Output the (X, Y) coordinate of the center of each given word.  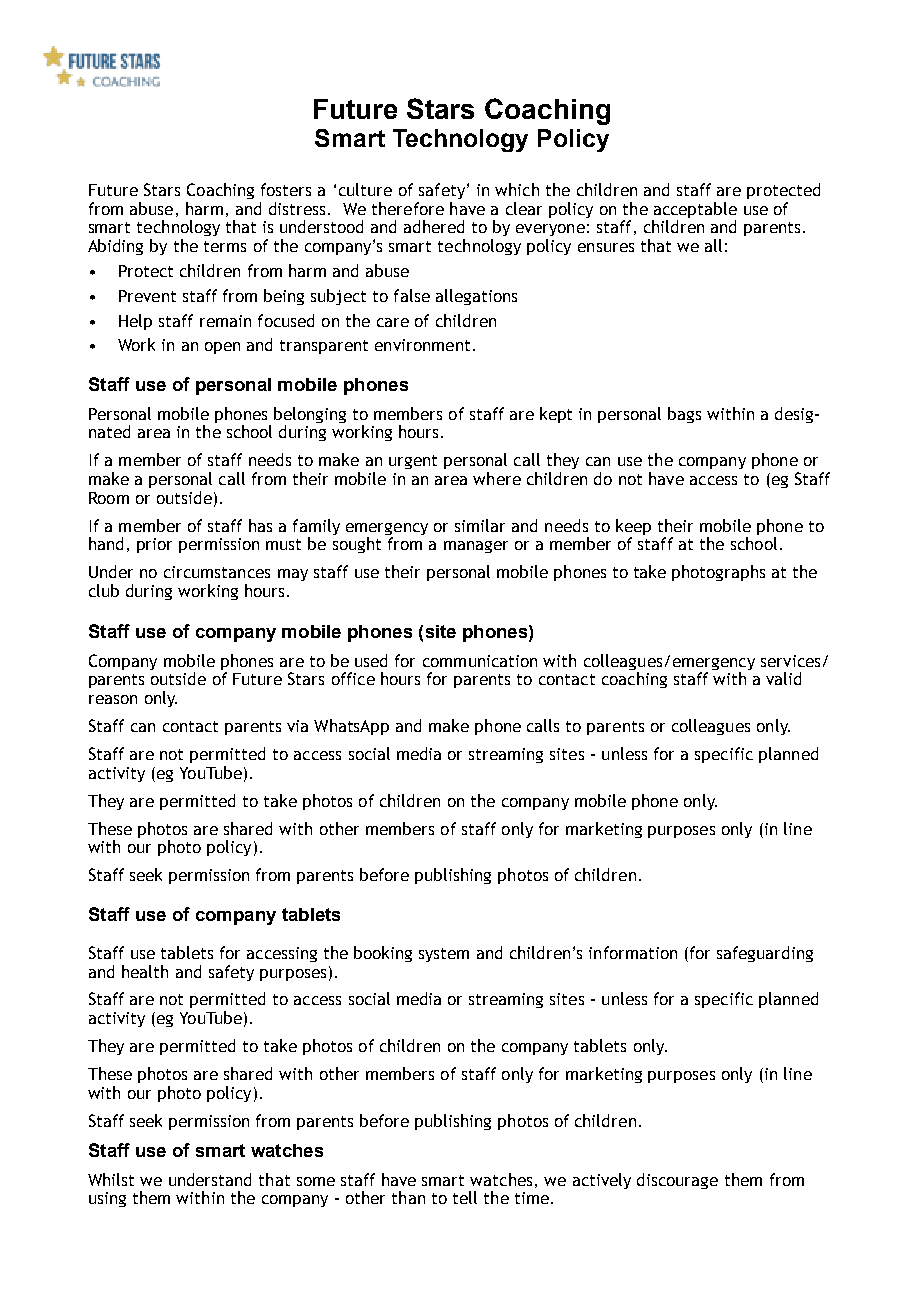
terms (225, 246)
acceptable (694, 211)
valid (783, 678)
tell (465, 1197)
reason (113, 699)
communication (480, 661)
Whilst (111, 1179)
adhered (434, 226)
